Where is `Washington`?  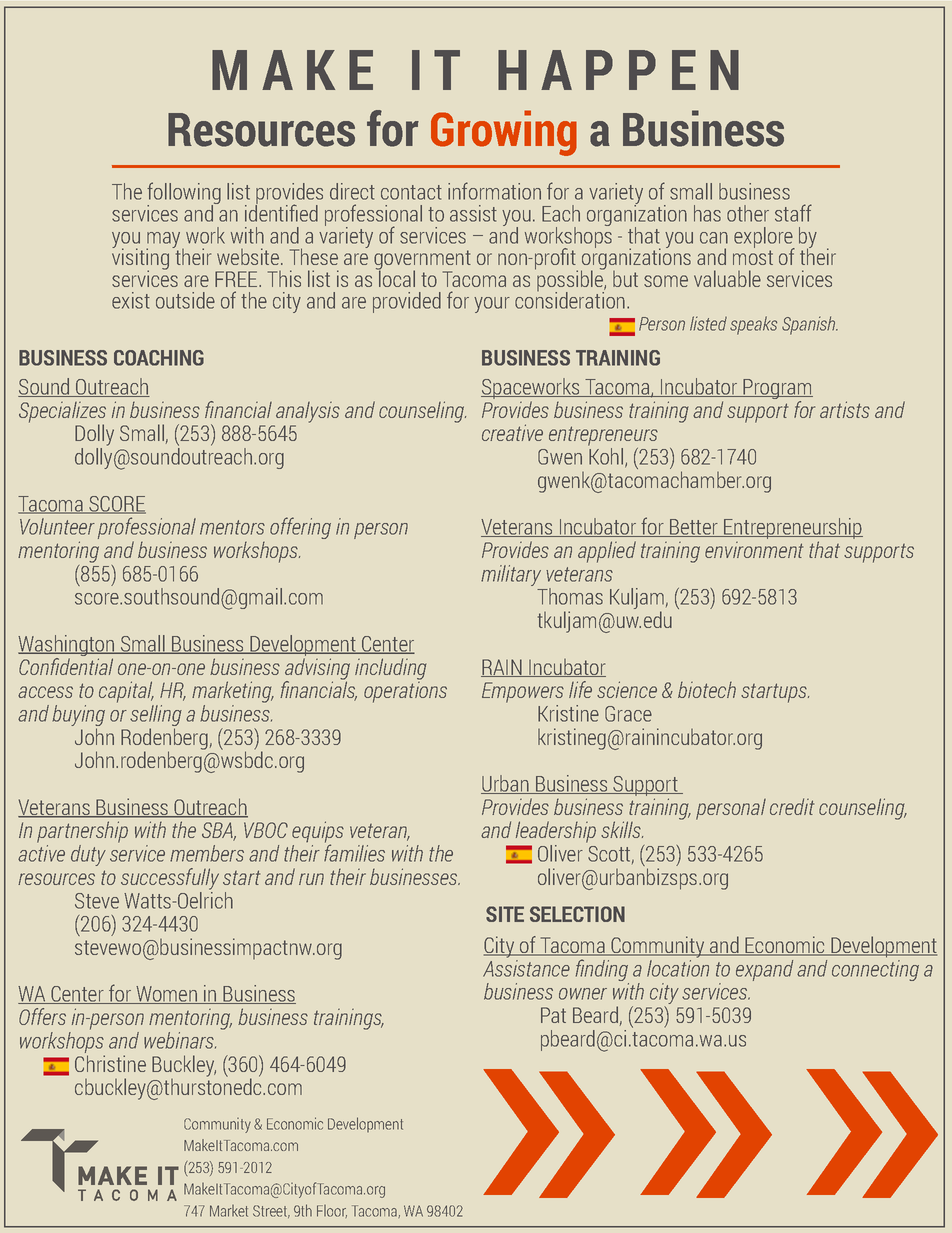 Washington is located at coordinates (67, 647).
